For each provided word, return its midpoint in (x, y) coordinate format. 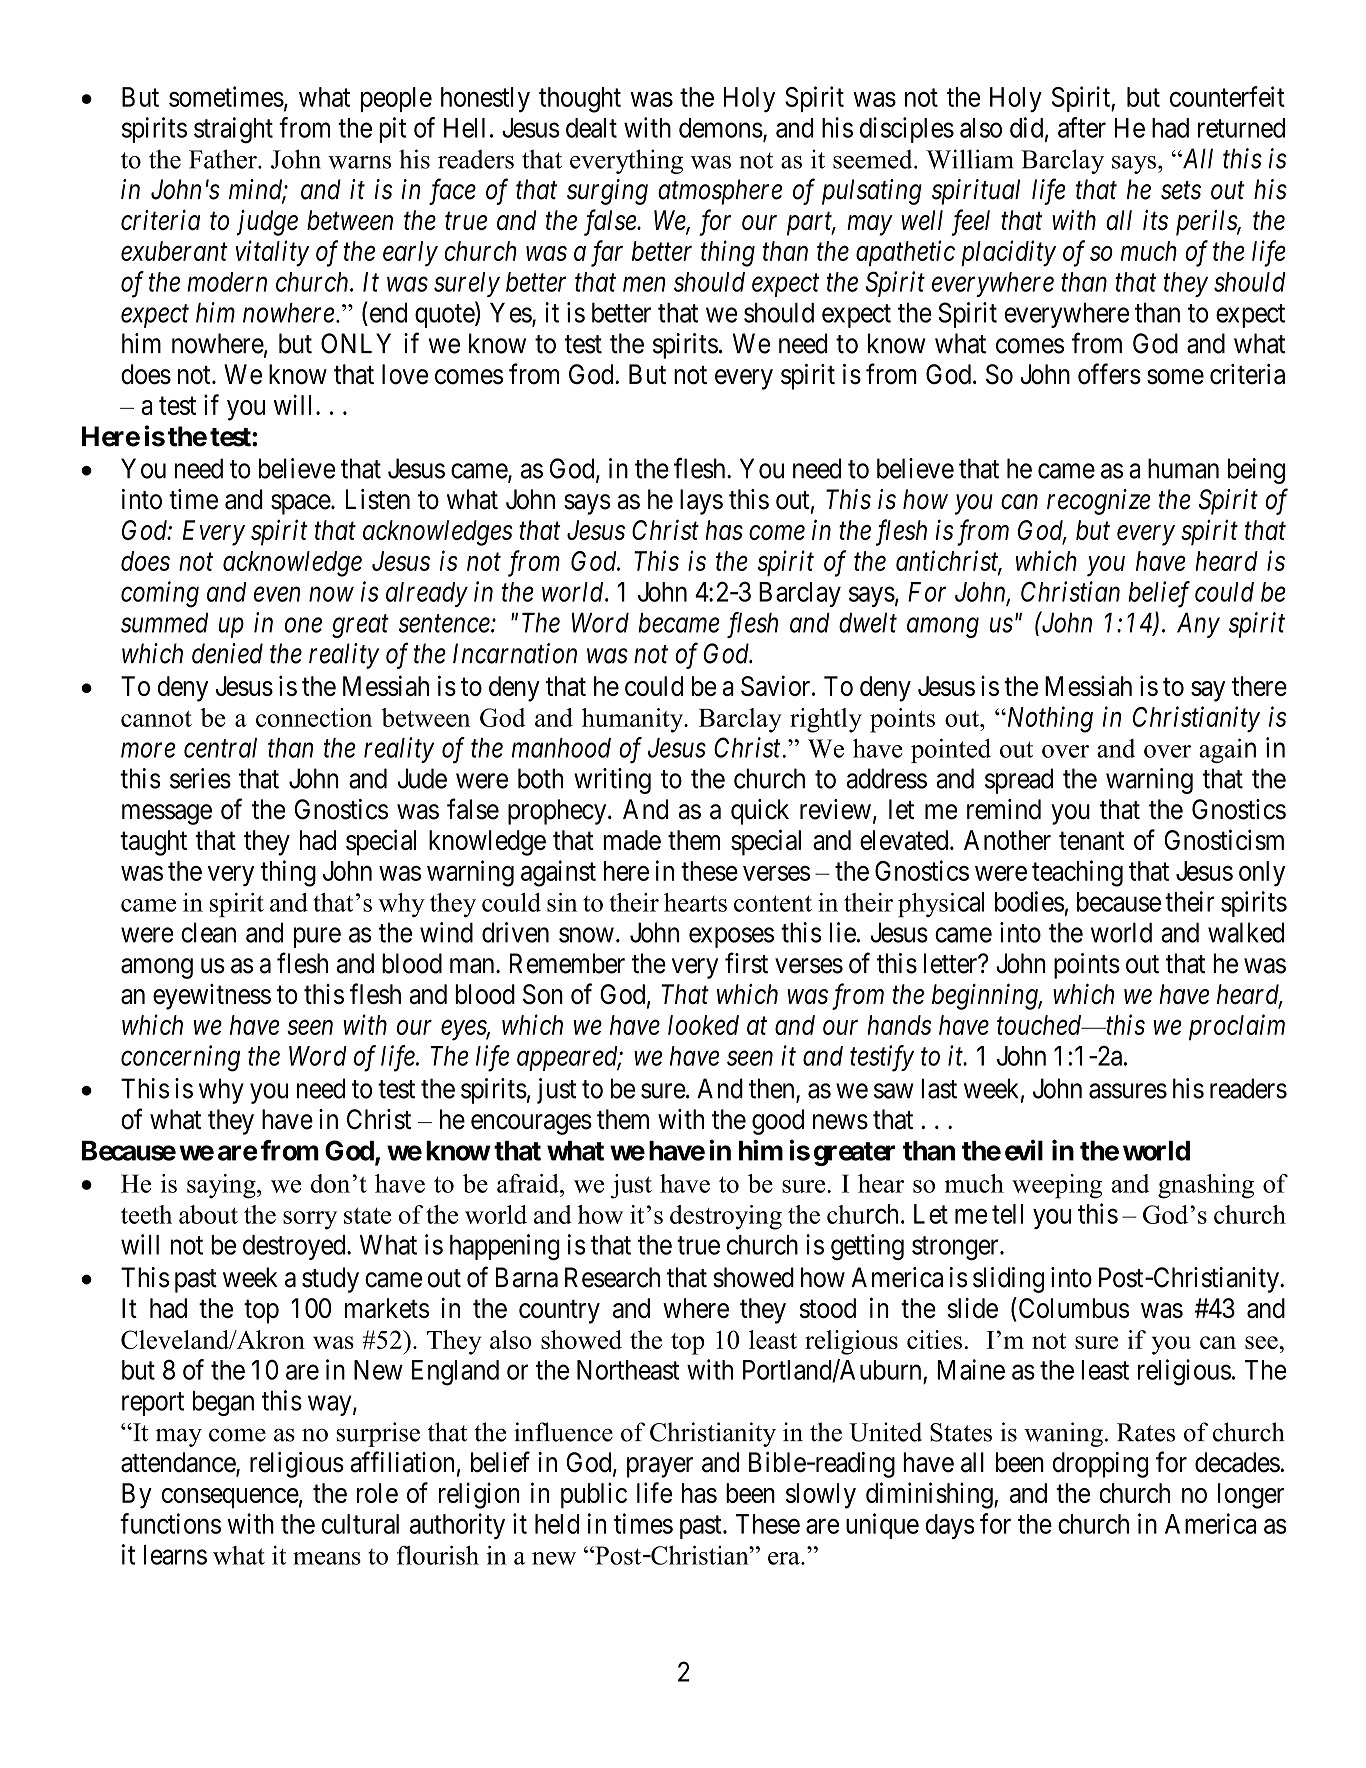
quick (760, 812)
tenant (1092, 841)
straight (233, 130)
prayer (660, 1467)
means (327, 1558)
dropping (1101, 1465)
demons (721, 128)
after (1082, 127)
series (200, 778)
